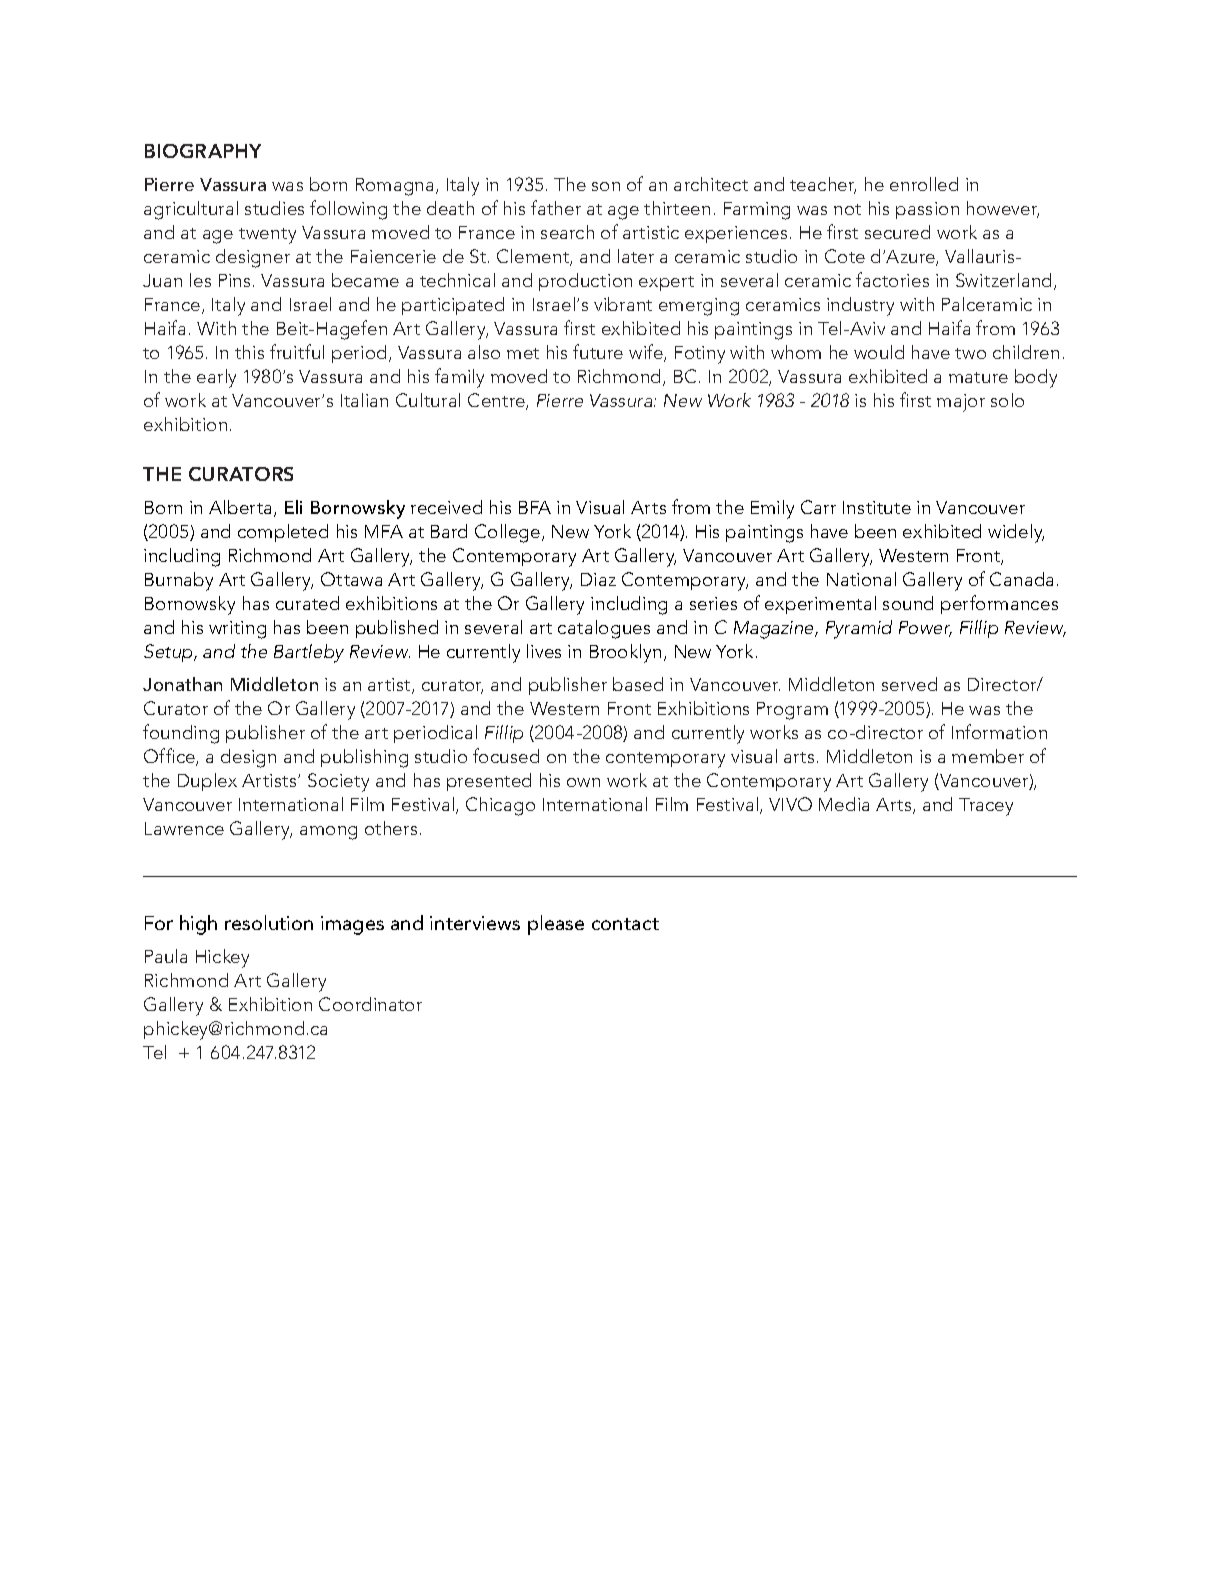 The image size is (1221, 1580). What do you see at coordinates (207, 782) in the image?
I see `Duplex` at bounding box center [207, 782].
